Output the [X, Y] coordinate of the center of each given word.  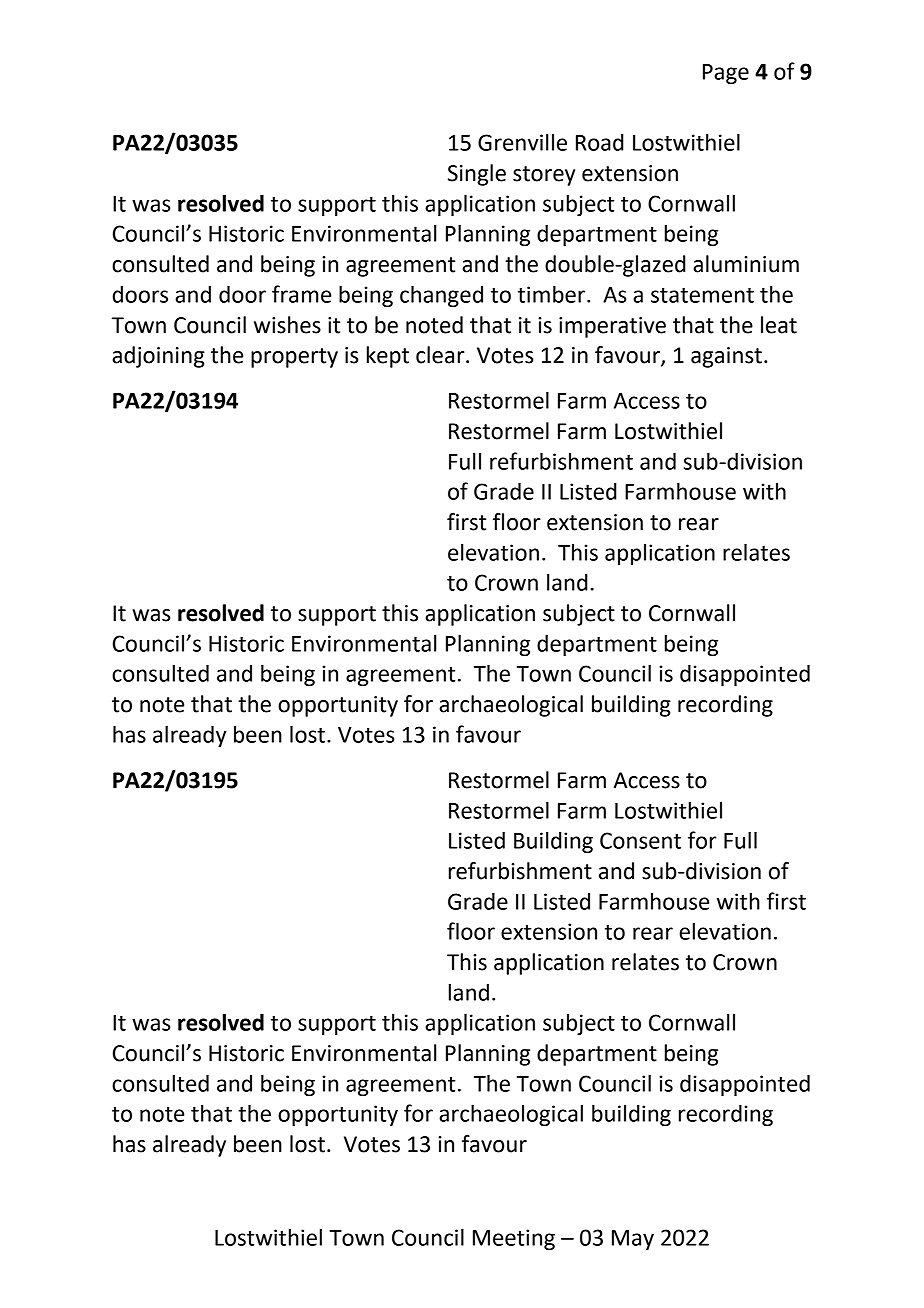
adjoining [158, 357]
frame [301, 294]
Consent [640, 840]
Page [726, 74]
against [726, 357]
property [294, 358]
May [633, 1240]
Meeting [514, 1239]
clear [441, 355]
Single [477, 175]
